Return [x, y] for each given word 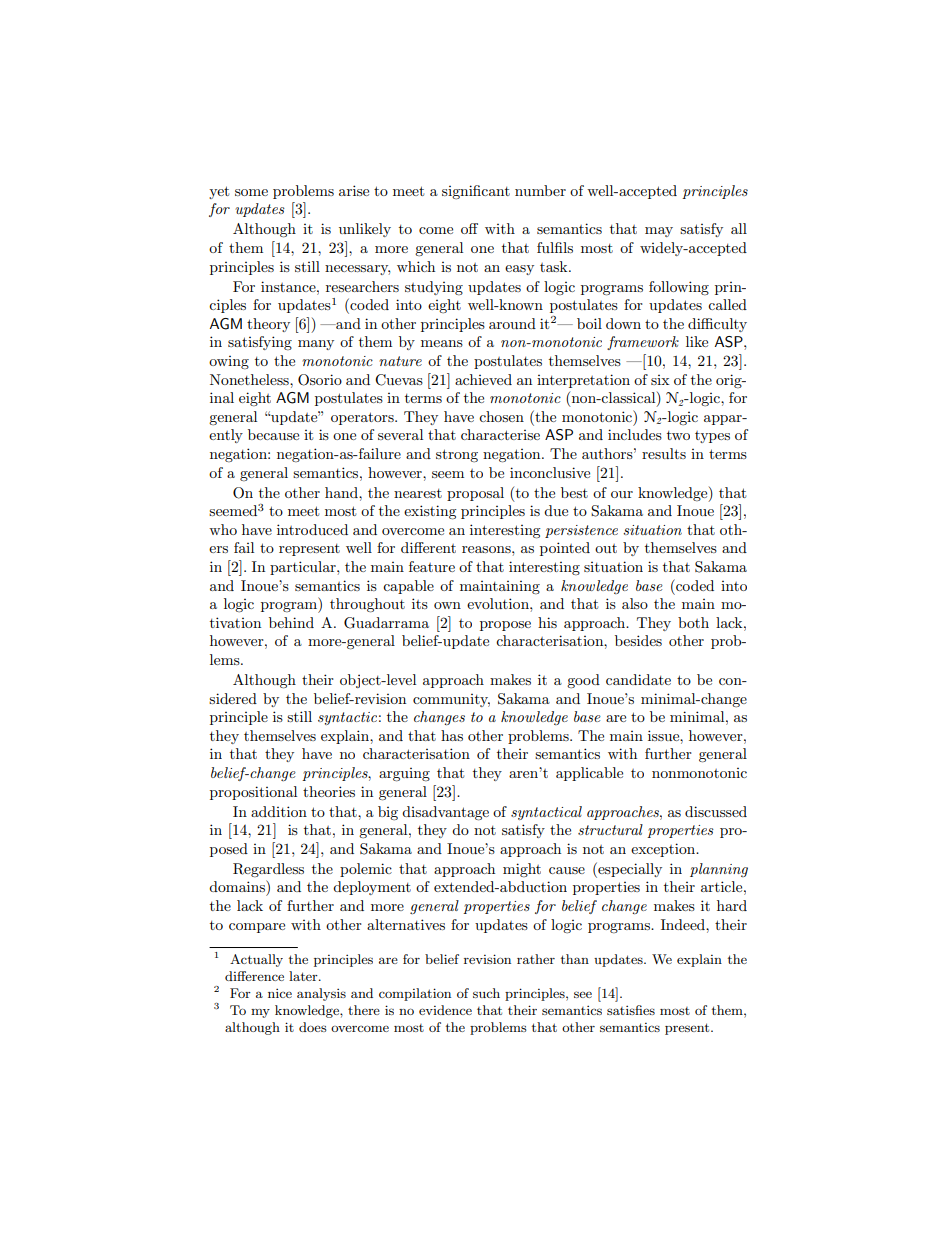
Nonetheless [250, 379]
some [251, 192]
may [659, 232]
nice [280, 993]
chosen [501, 416]
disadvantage [445, 813]
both [693, 622]
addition [279, 811]
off [469, 228]
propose [505, 626]
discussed [716, 811]
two [678, 435]
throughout [367, 605]
